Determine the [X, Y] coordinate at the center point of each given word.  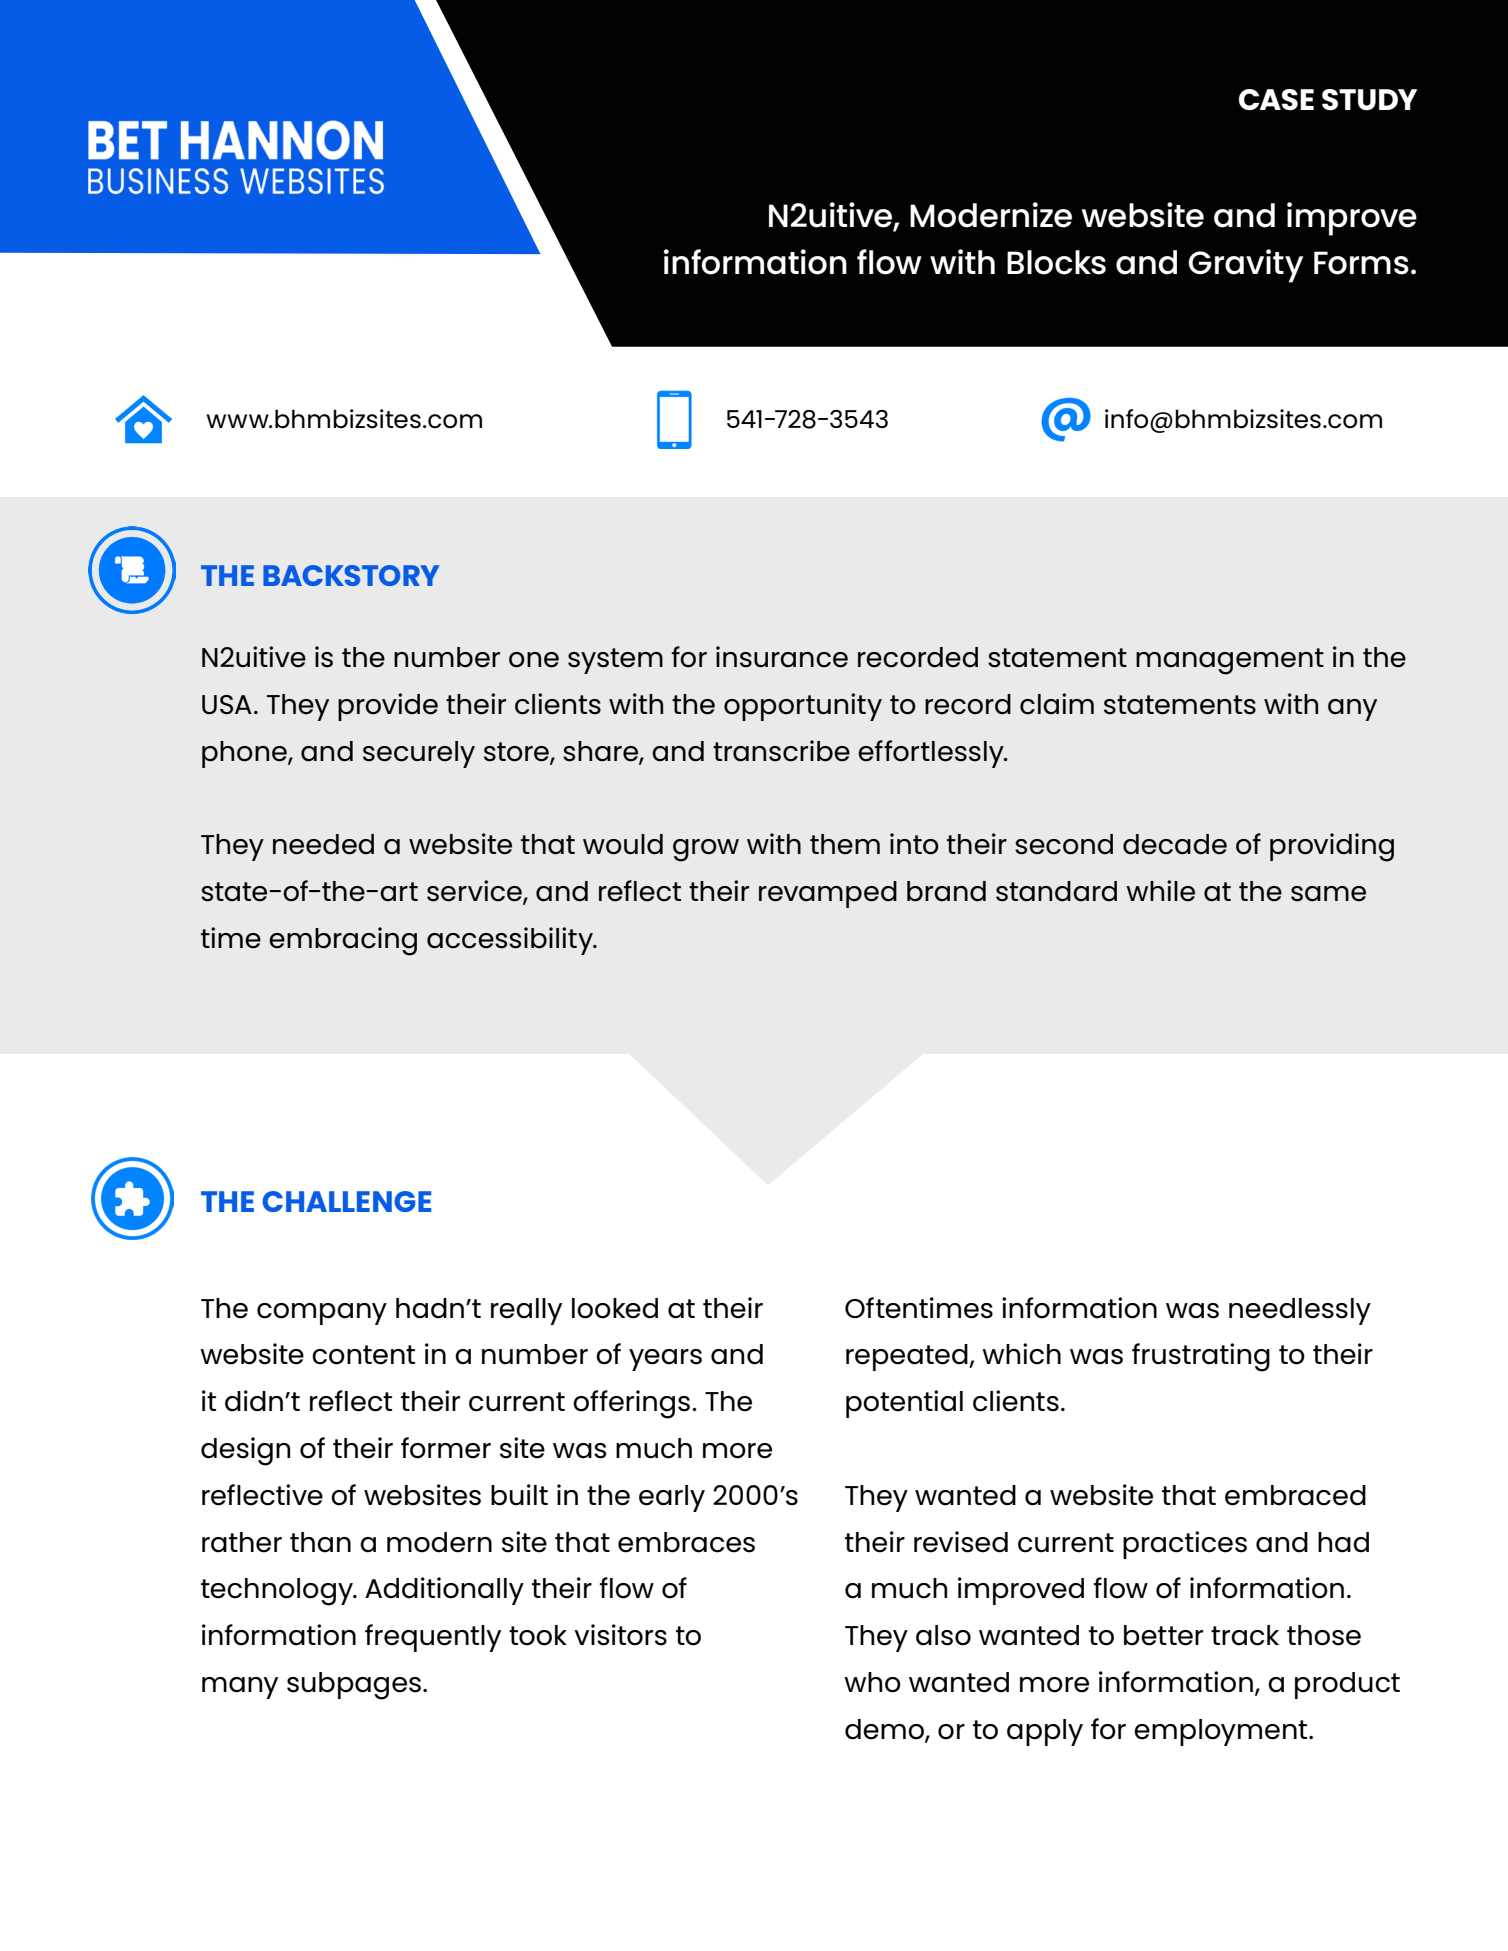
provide [388, 707]
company [322, 1314]
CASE [1276, 99]
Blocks [1056, 262]
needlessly [1300, 1311]
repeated [908, 1357]
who [872, 1682]
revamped [828, 894]
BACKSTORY [351, 575]
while [1160, 891]
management [1230, 661]
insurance [782, 657]
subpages [354, 1686]
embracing [343, 941]
